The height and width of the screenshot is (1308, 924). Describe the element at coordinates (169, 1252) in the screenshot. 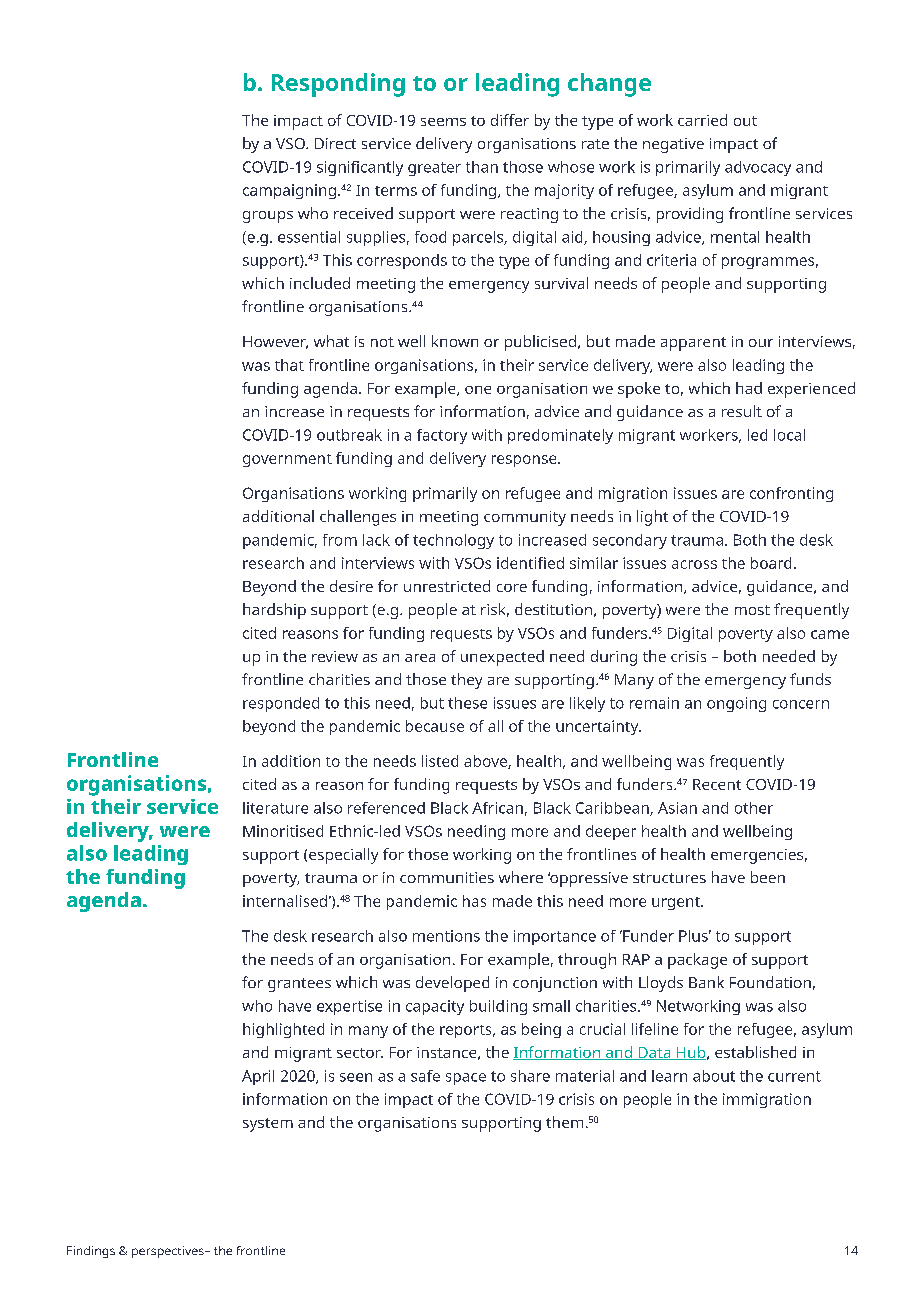

I see `perspectives` at that location.
